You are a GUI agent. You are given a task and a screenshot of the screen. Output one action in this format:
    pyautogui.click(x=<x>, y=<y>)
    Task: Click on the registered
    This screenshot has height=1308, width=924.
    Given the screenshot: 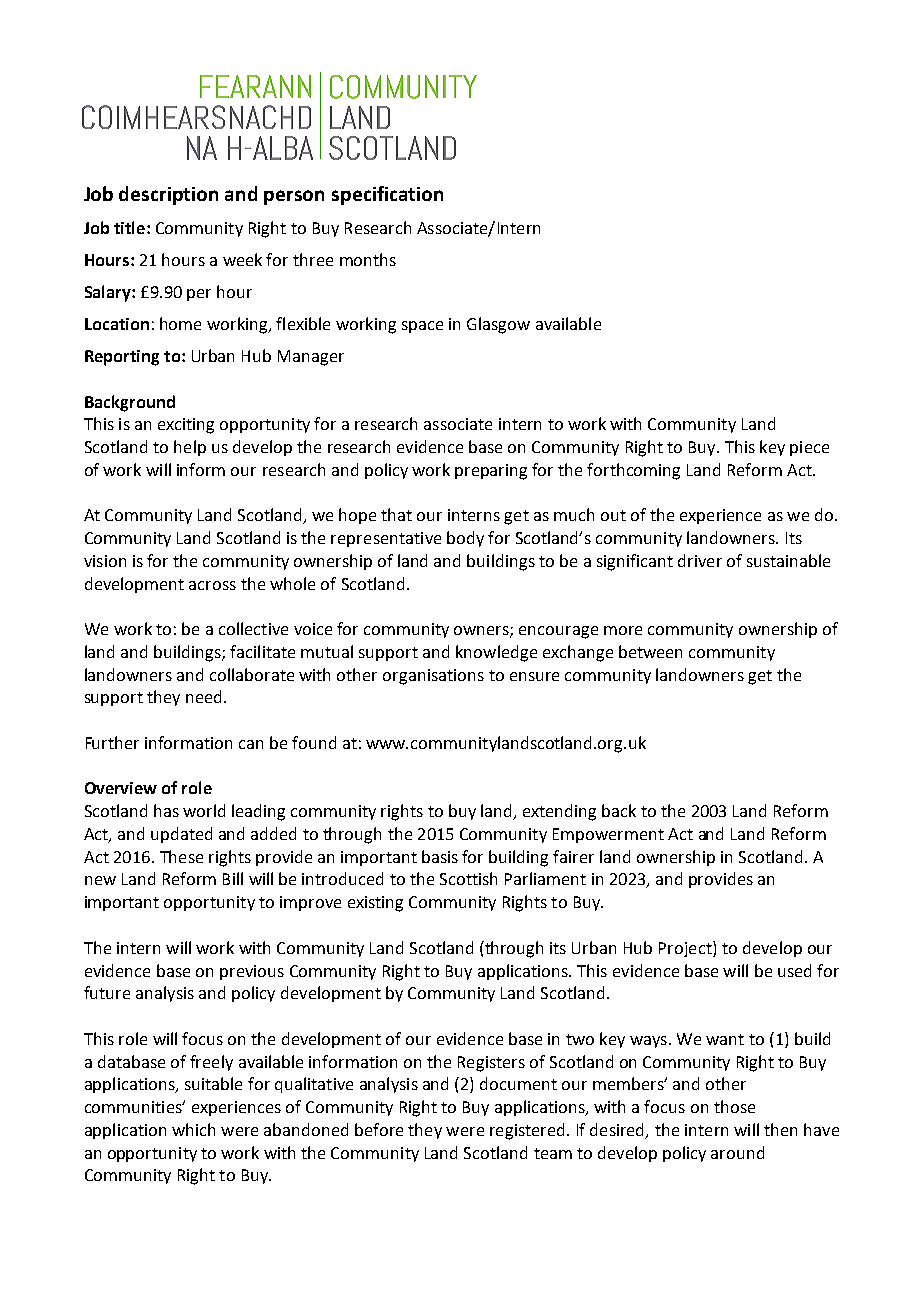 What is the action you would take?
    pyautogui.click(x=527, y=1131)
